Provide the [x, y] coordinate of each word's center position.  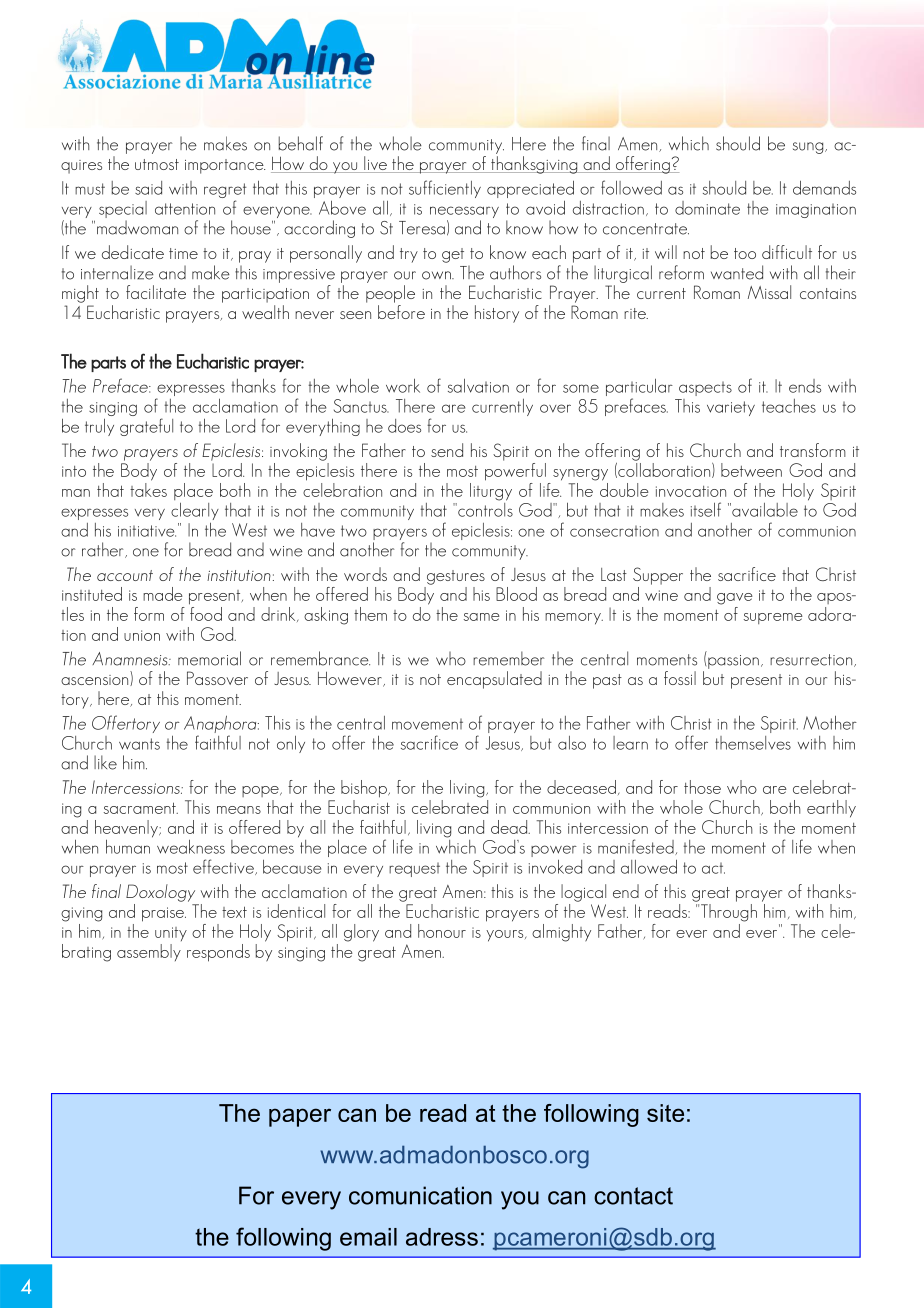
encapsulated [494, 680]
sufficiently [445, 189]
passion [733, 662]
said [148, 188]
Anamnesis [131, 659]
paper [300, 1117]
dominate [707, 208]
